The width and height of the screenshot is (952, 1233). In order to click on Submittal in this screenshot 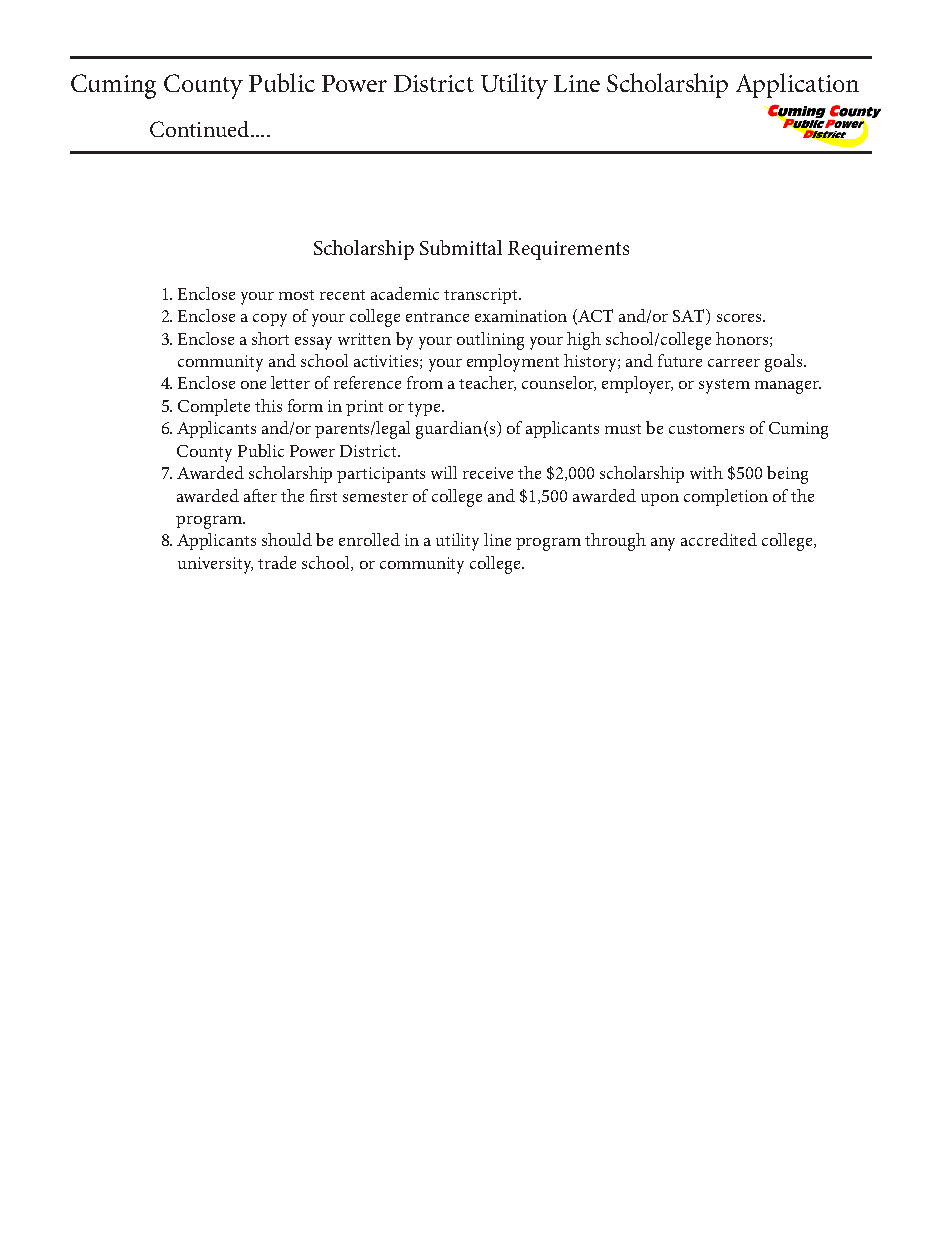, I will do `click(461, 247)`.
